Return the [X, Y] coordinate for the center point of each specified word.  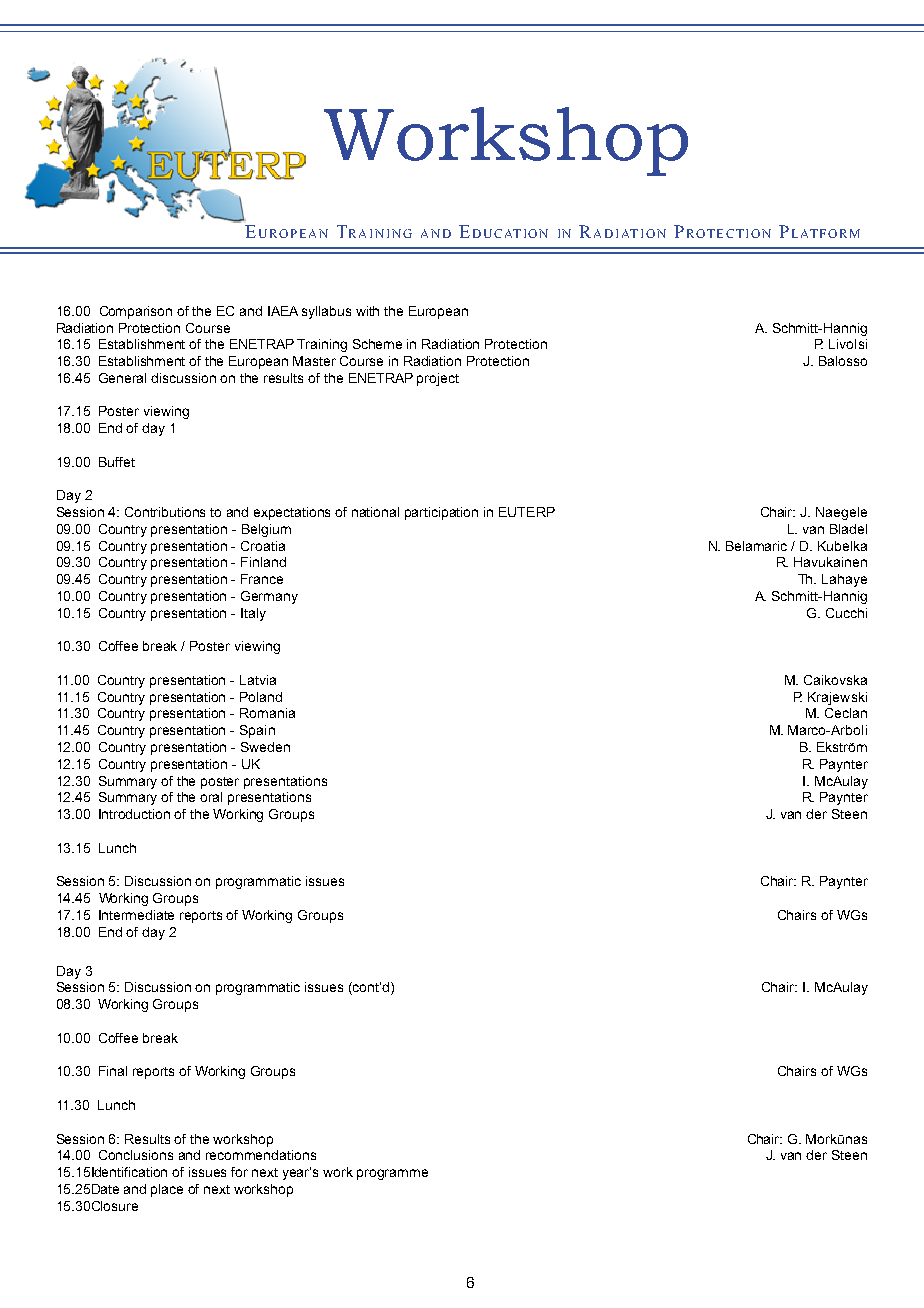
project [438, 379]
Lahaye [844, 580]
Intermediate [136, 915]
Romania [267, 713]
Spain [257, 731]
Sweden [265, 747]
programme [392, 1174]
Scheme [377, 344]
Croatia [263, 546]
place [167, 1190]
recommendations [261, 1155]
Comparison [136, 312]
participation [441, 513]
